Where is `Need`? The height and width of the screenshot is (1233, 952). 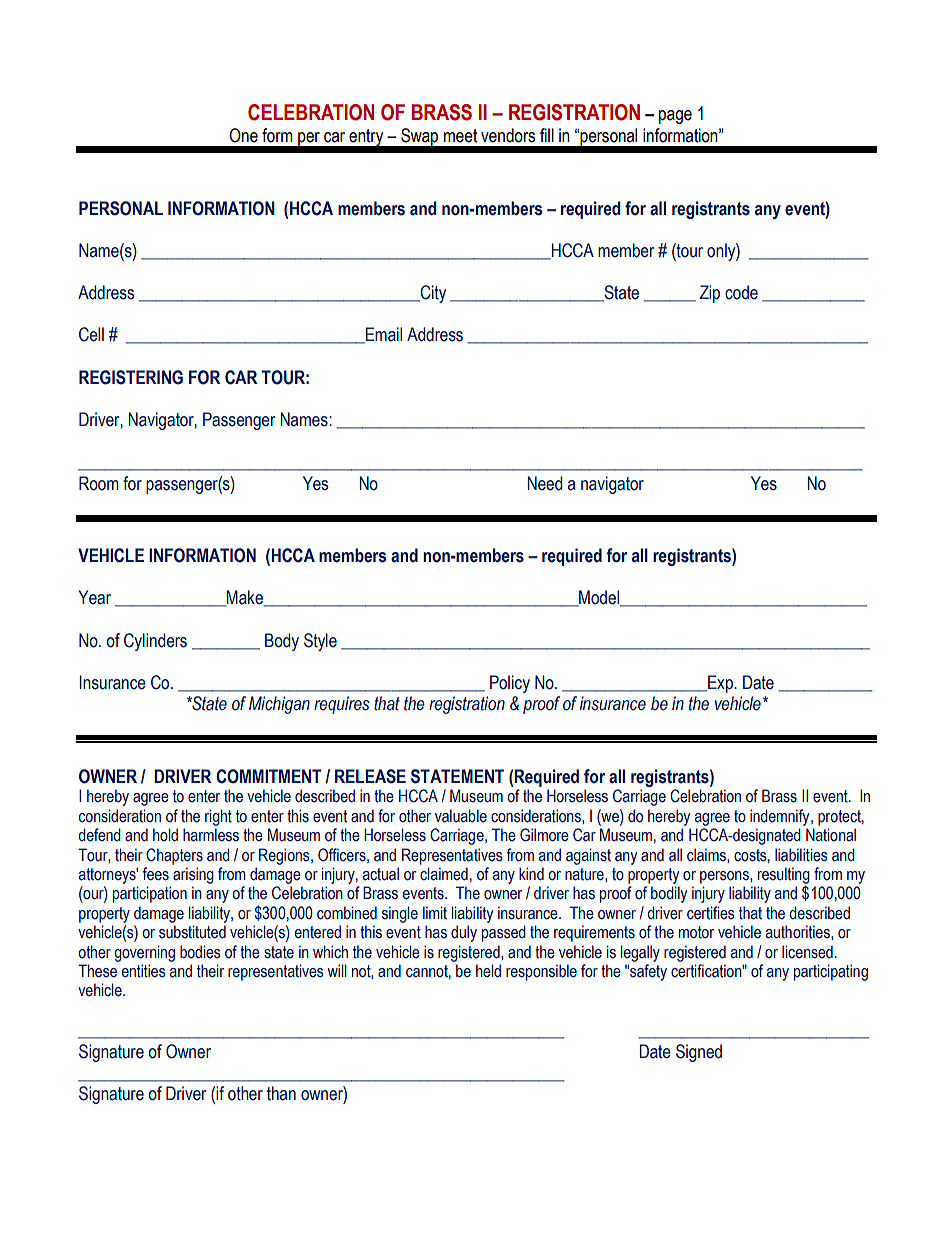 Need is located at coordinates (544, 483).
